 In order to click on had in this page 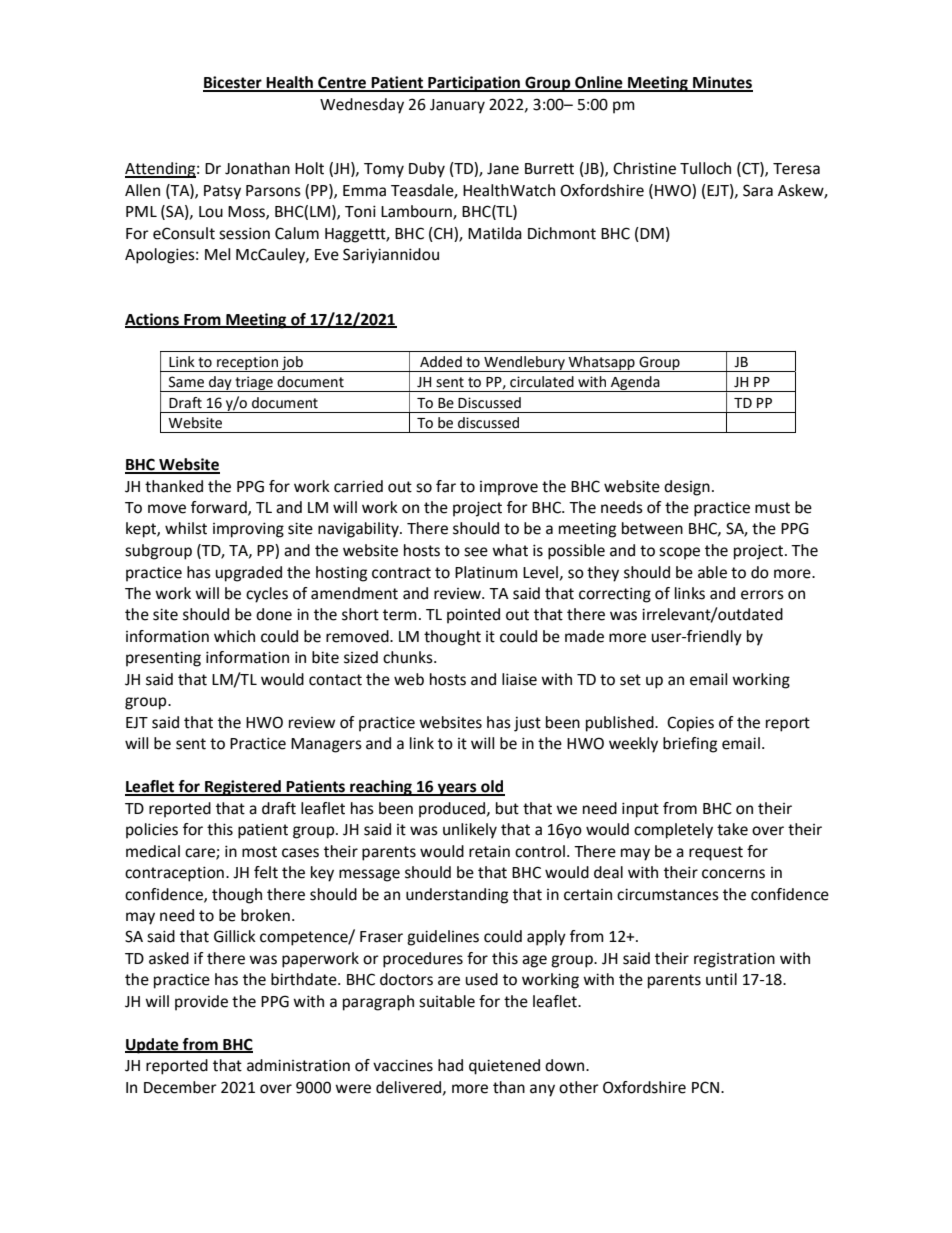, I will do `click(450, 1065)`.
